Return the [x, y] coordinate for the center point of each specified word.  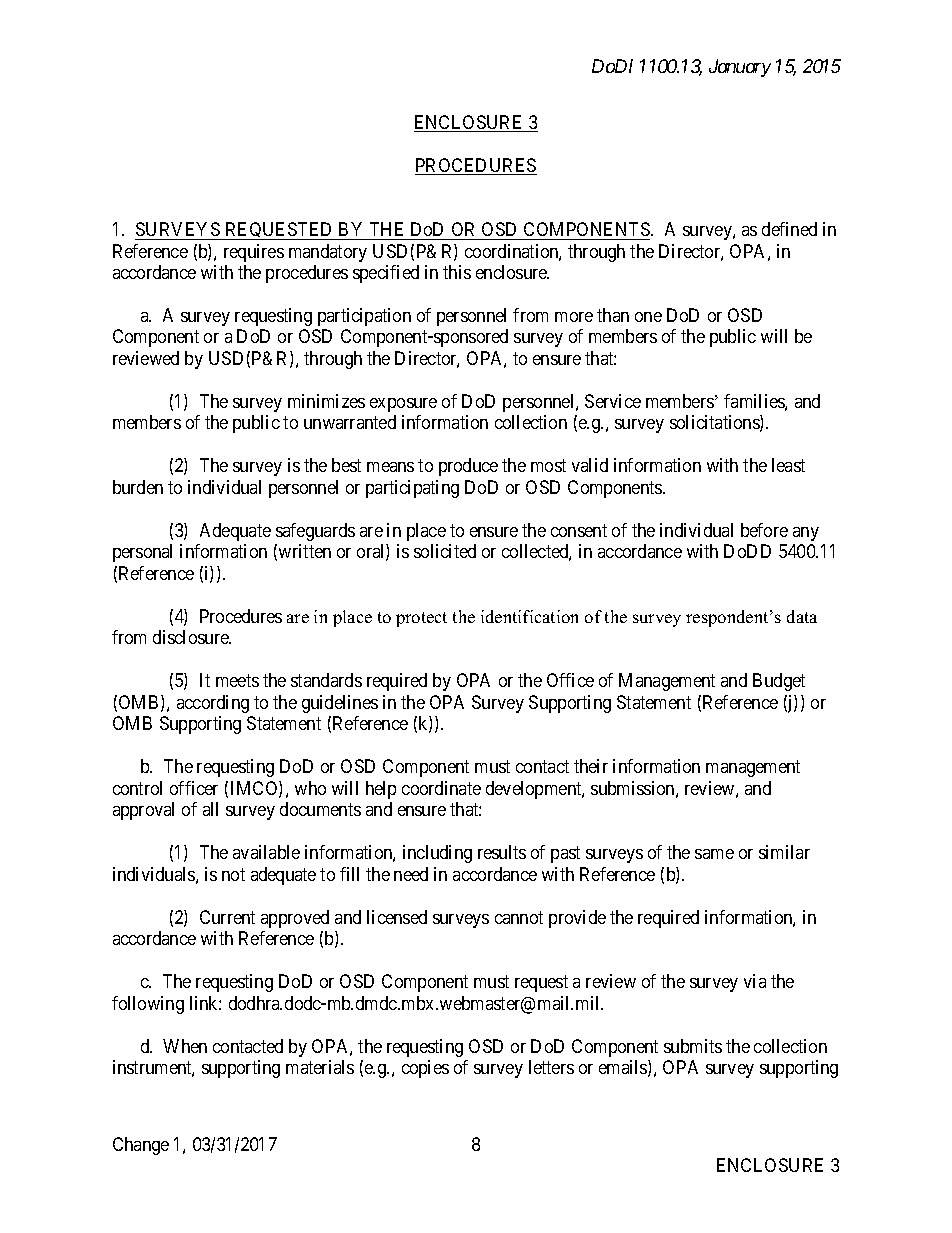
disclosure [192, 637]
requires [254, 253]
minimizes [326, 401]
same [714, 854]
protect [421, 619]
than [613, 315]
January [740, 68]
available [266, 852]
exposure [403, 405]
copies [425, 1069]
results [502, 852]
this [457, 272]
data [802, 616]
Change [141, 1146]
